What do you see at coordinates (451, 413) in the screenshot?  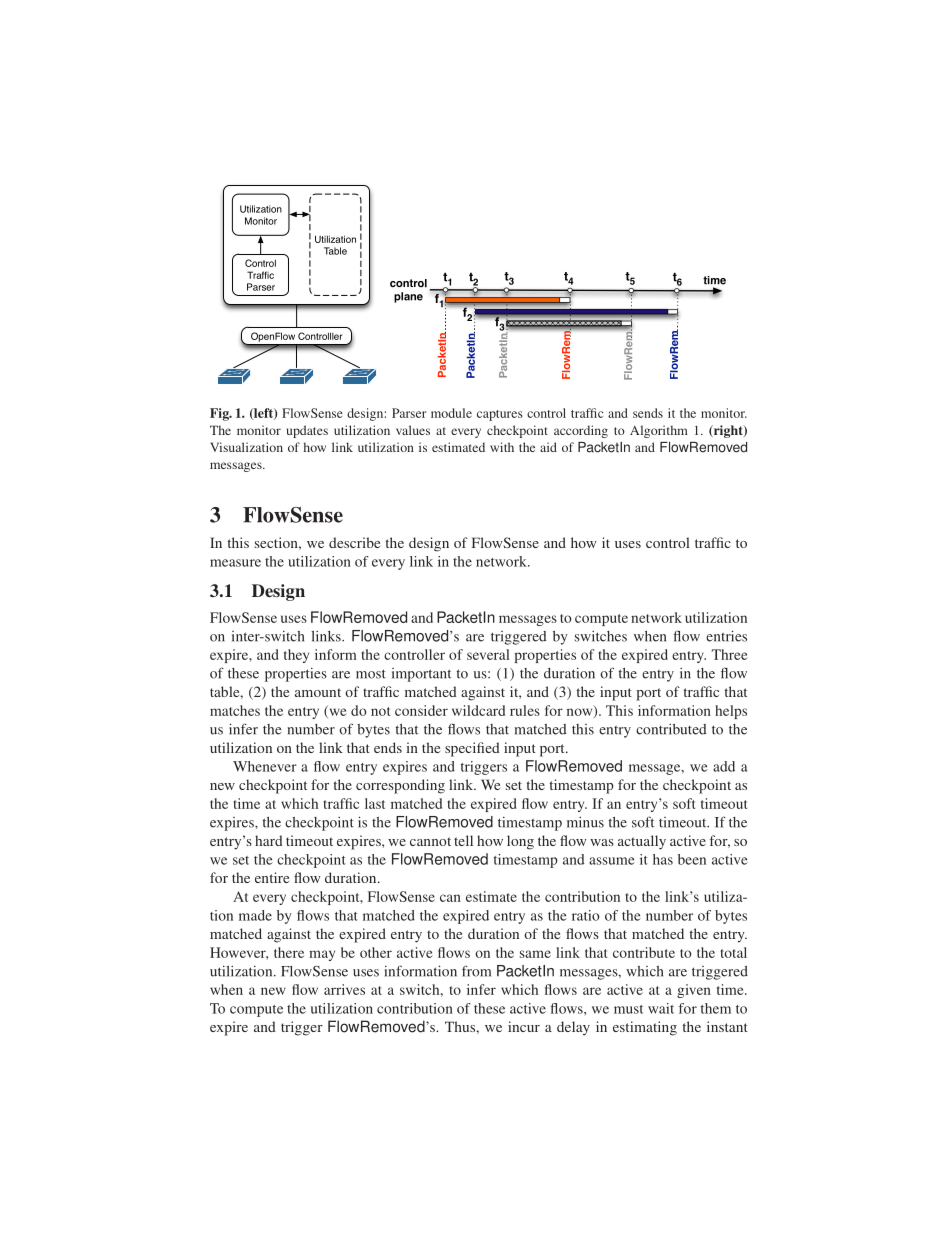 I see `module` at bounding box center [451, 413].
